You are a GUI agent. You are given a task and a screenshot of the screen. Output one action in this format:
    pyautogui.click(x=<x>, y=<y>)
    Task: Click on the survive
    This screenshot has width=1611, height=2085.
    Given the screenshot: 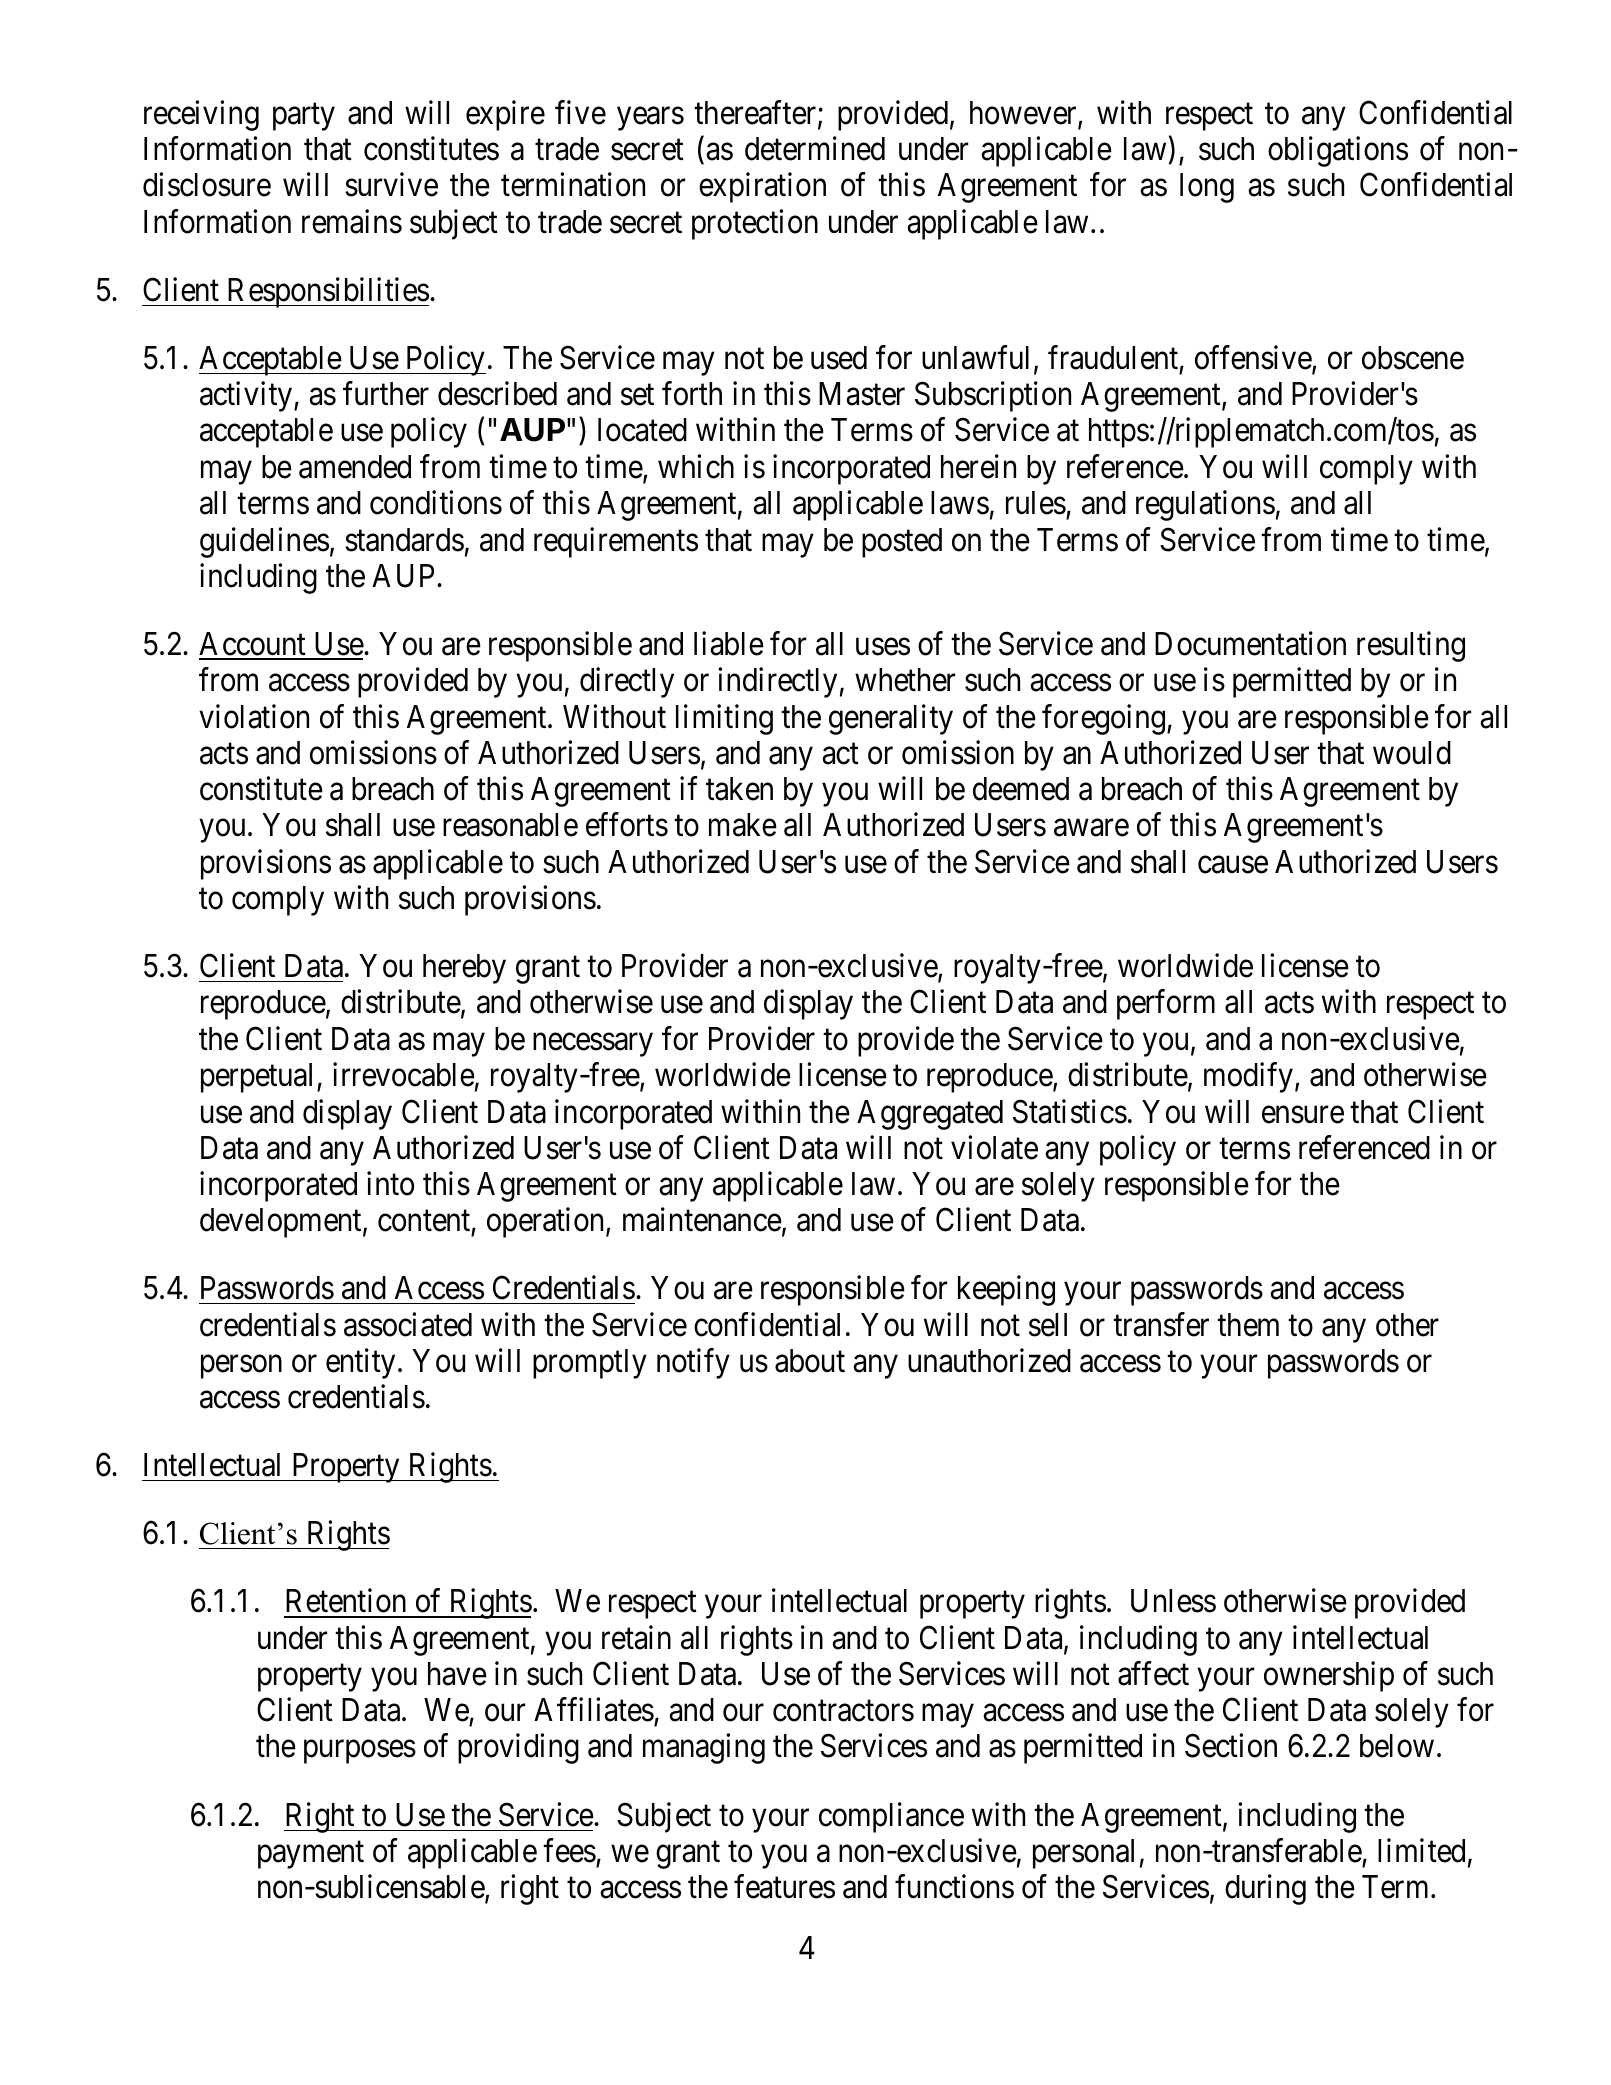 What is the action you would take?
    pyautogui.click(x=391, y=185)
